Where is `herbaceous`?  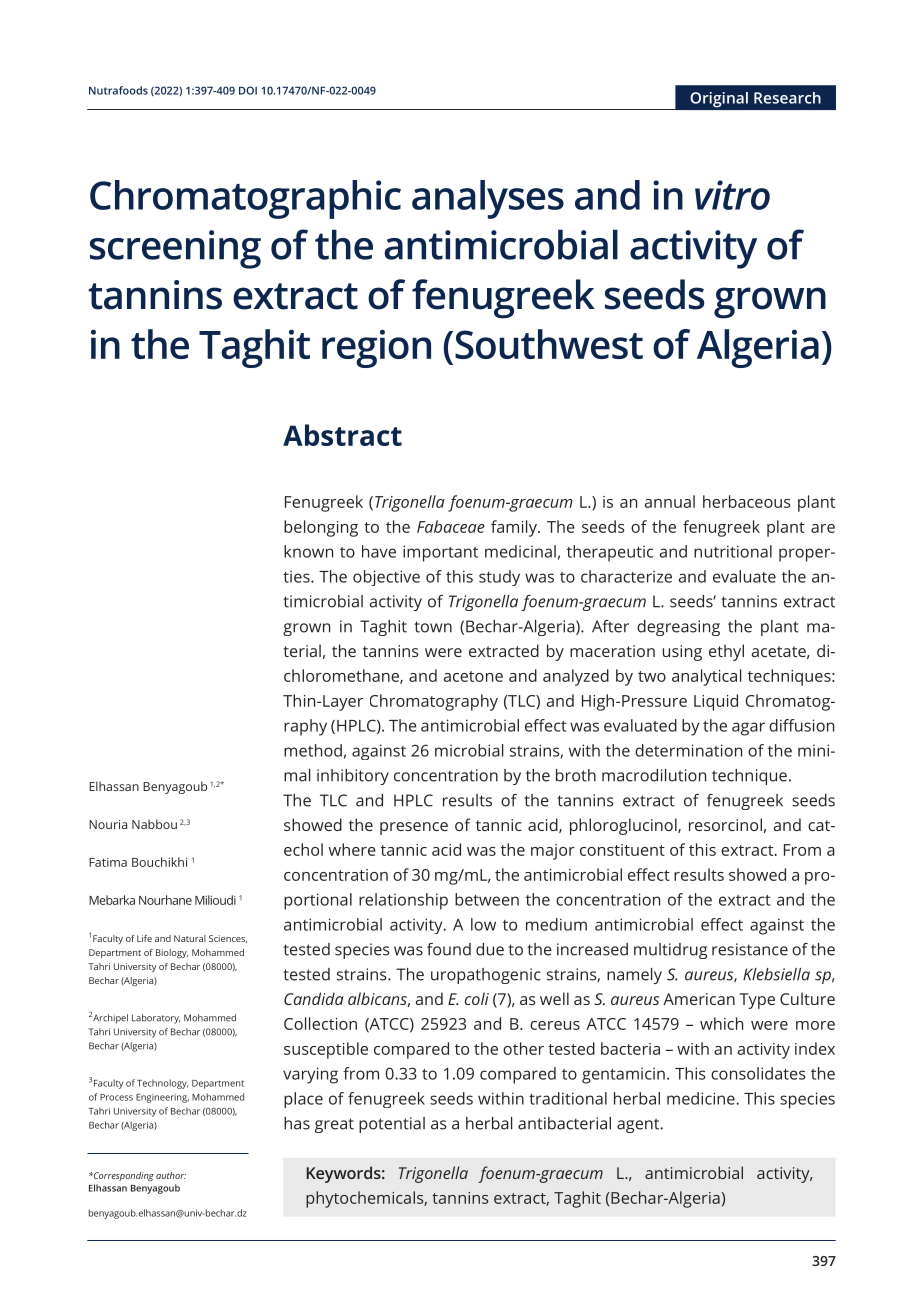 herbaceous is located at coordinates (747, 501).
